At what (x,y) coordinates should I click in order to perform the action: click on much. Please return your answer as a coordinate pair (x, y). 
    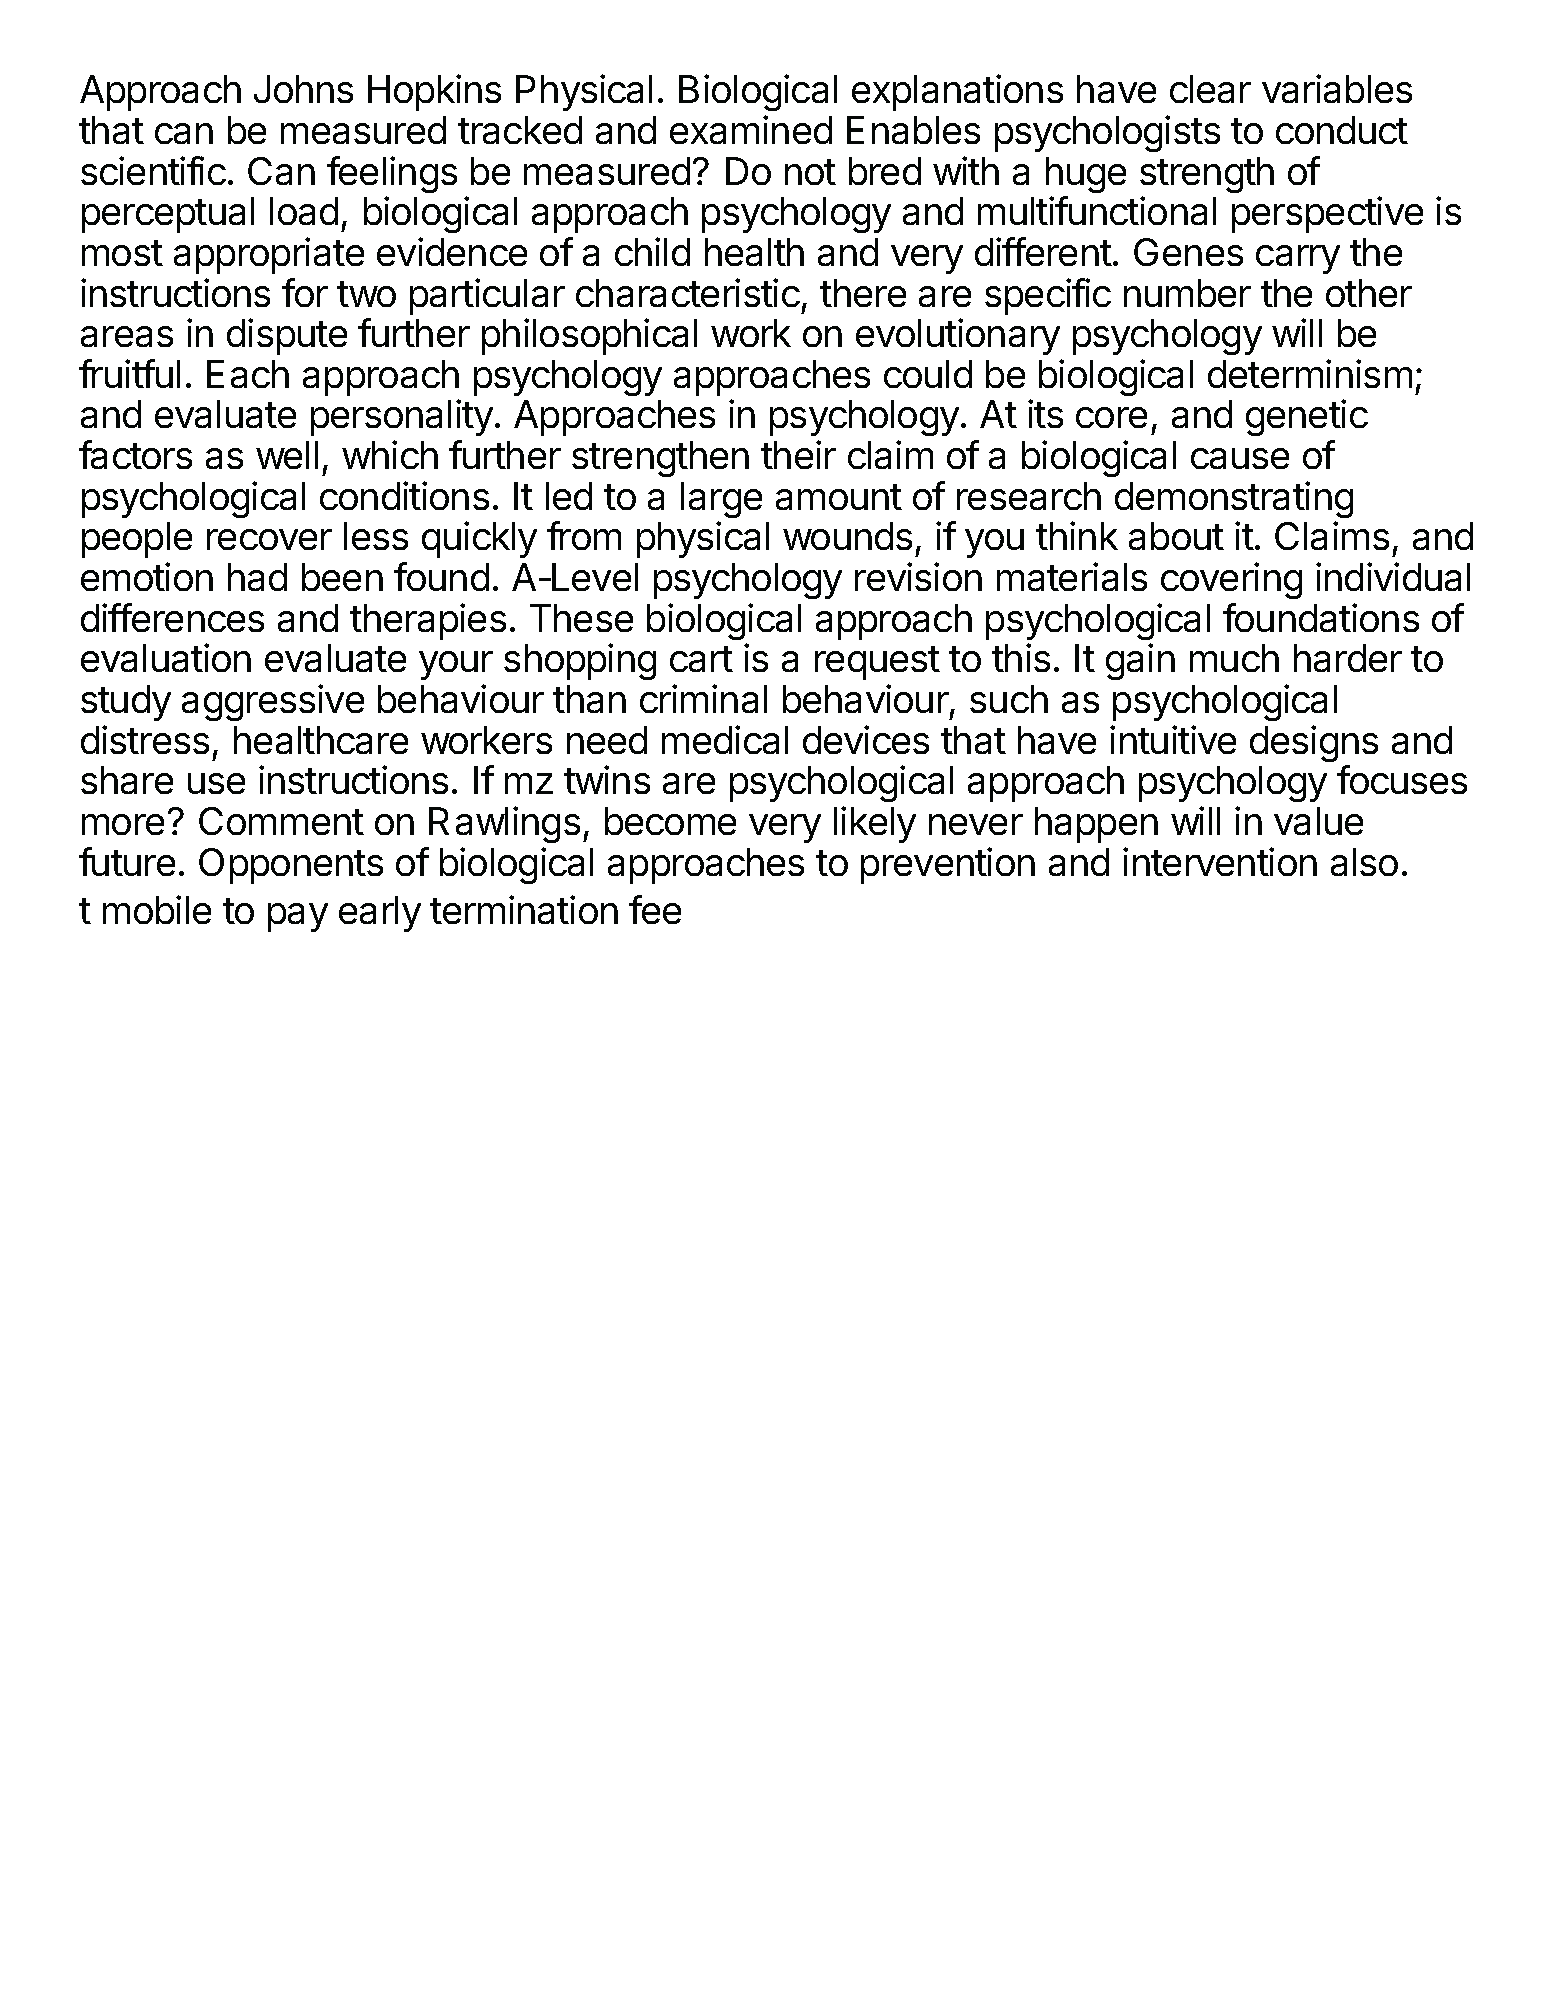
    Looking at the image, I should click on (1234, 658).
